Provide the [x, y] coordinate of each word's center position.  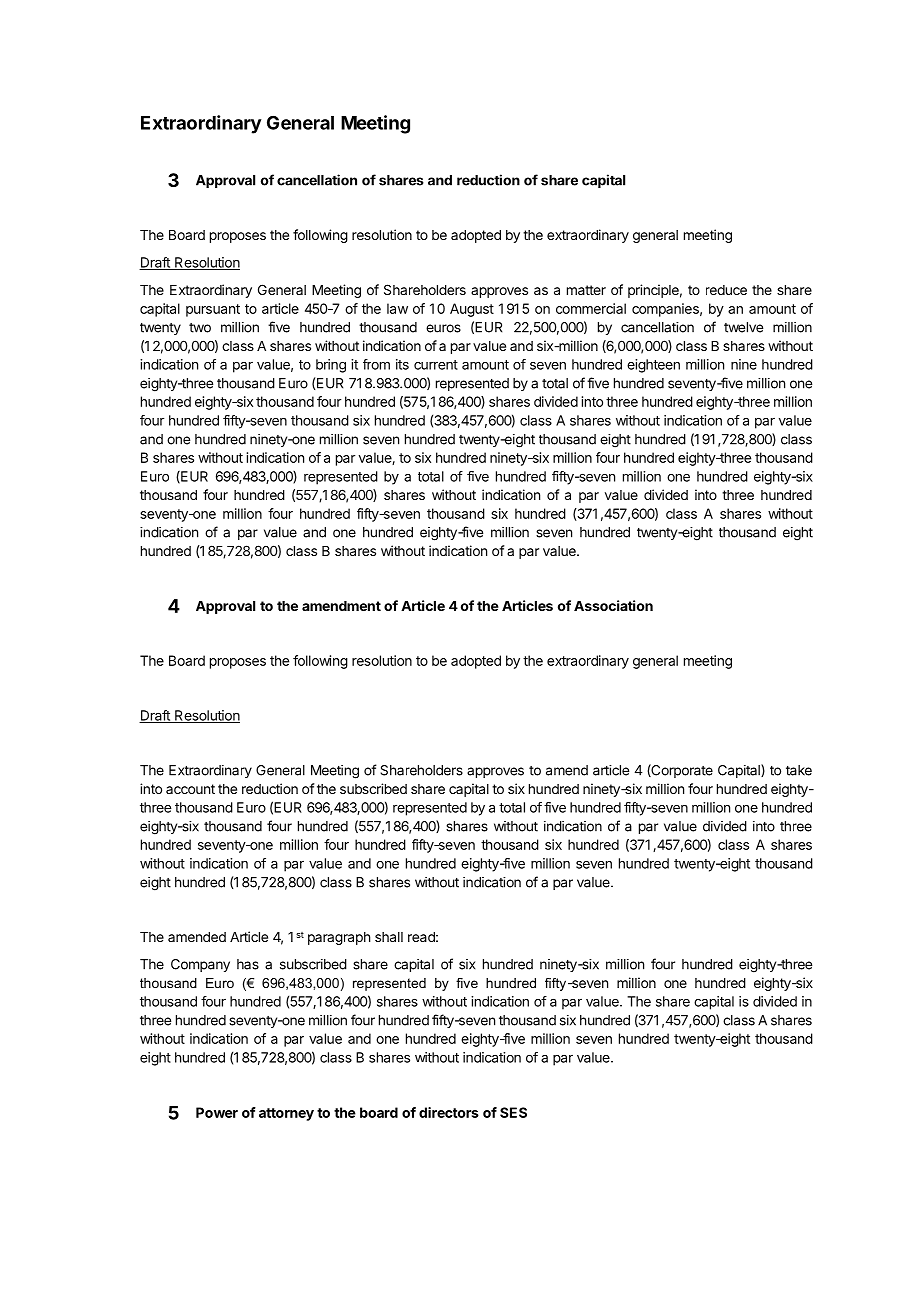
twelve [743, 327]
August [472, 310]
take [799, 770]
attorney [286, 1114]
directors [449, 1112]
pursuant [213, 310]
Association [613, 605]
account [190, 789]
